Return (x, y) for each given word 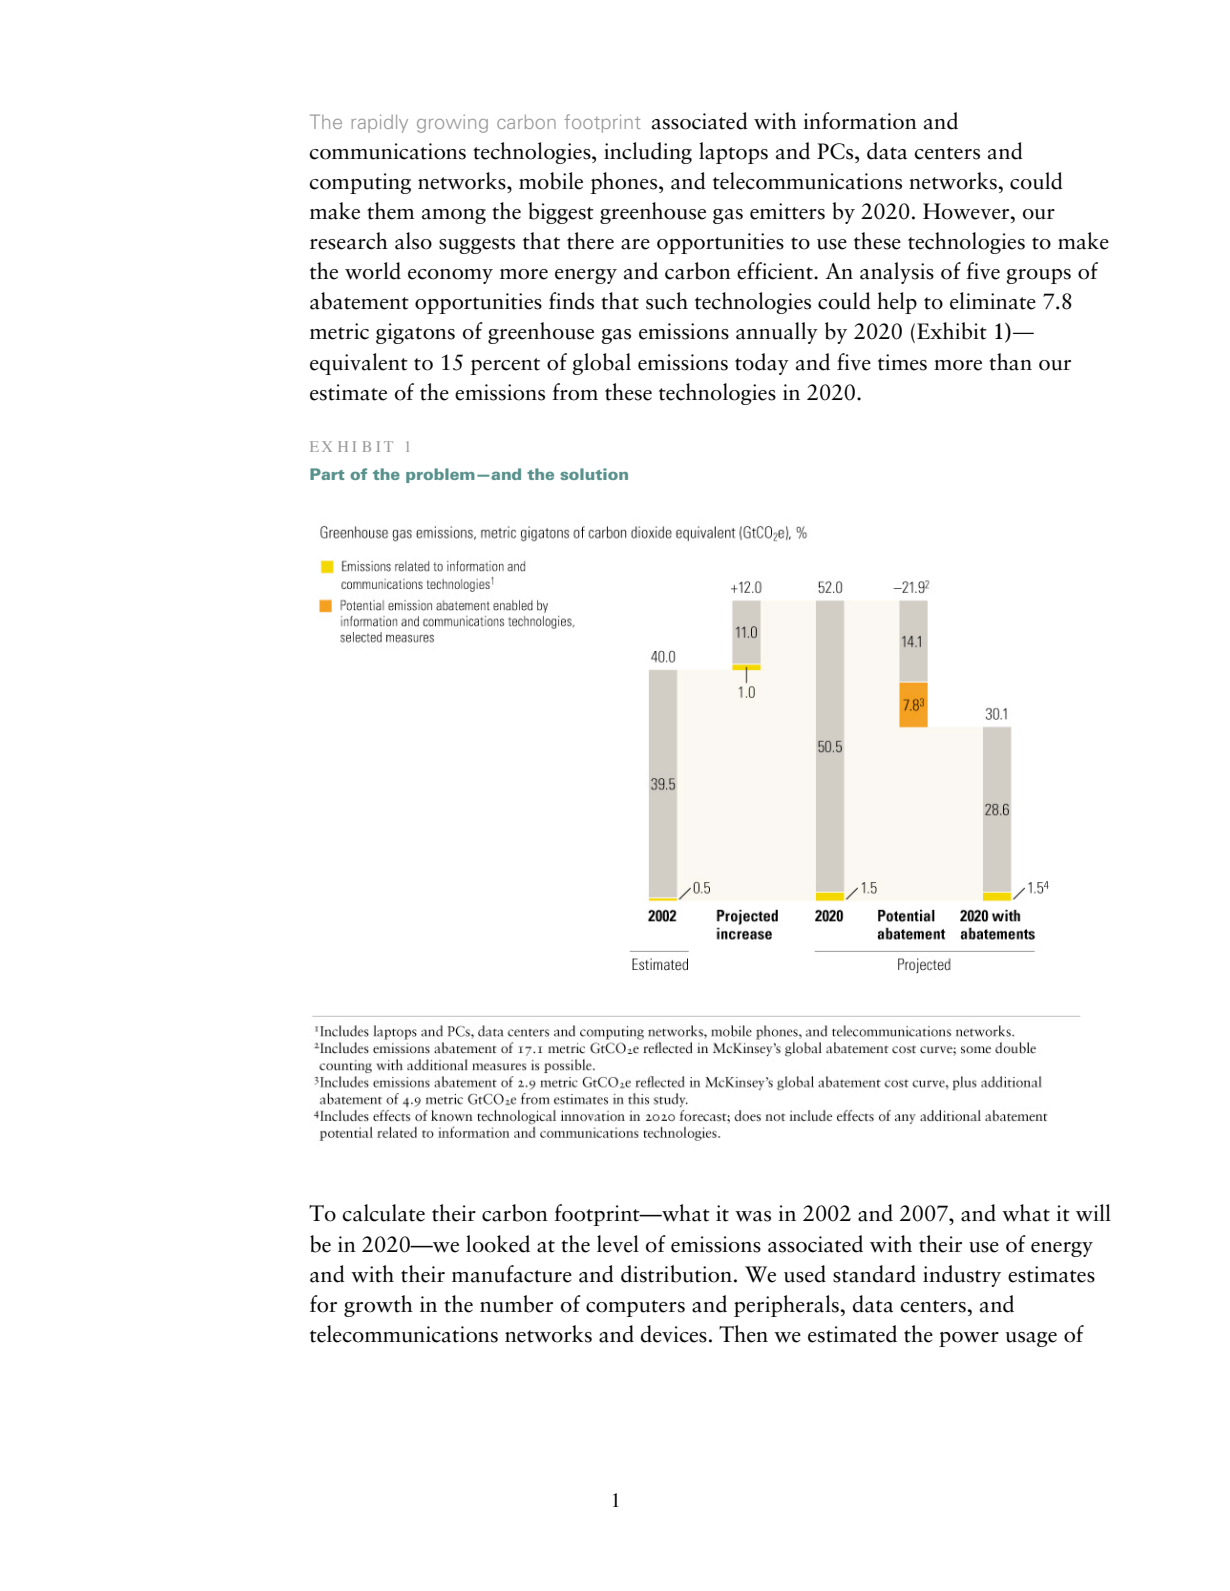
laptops (733, 153)
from (575, 392)
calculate (383, 1213)
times (902, 362)
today (762, 364)
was (753, 1216)
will (1093, 1213)
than (1010, 362)
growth (378, 1306)
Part (327, 474)
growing (452, 124)
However (967, 211)
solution (594, 474)
